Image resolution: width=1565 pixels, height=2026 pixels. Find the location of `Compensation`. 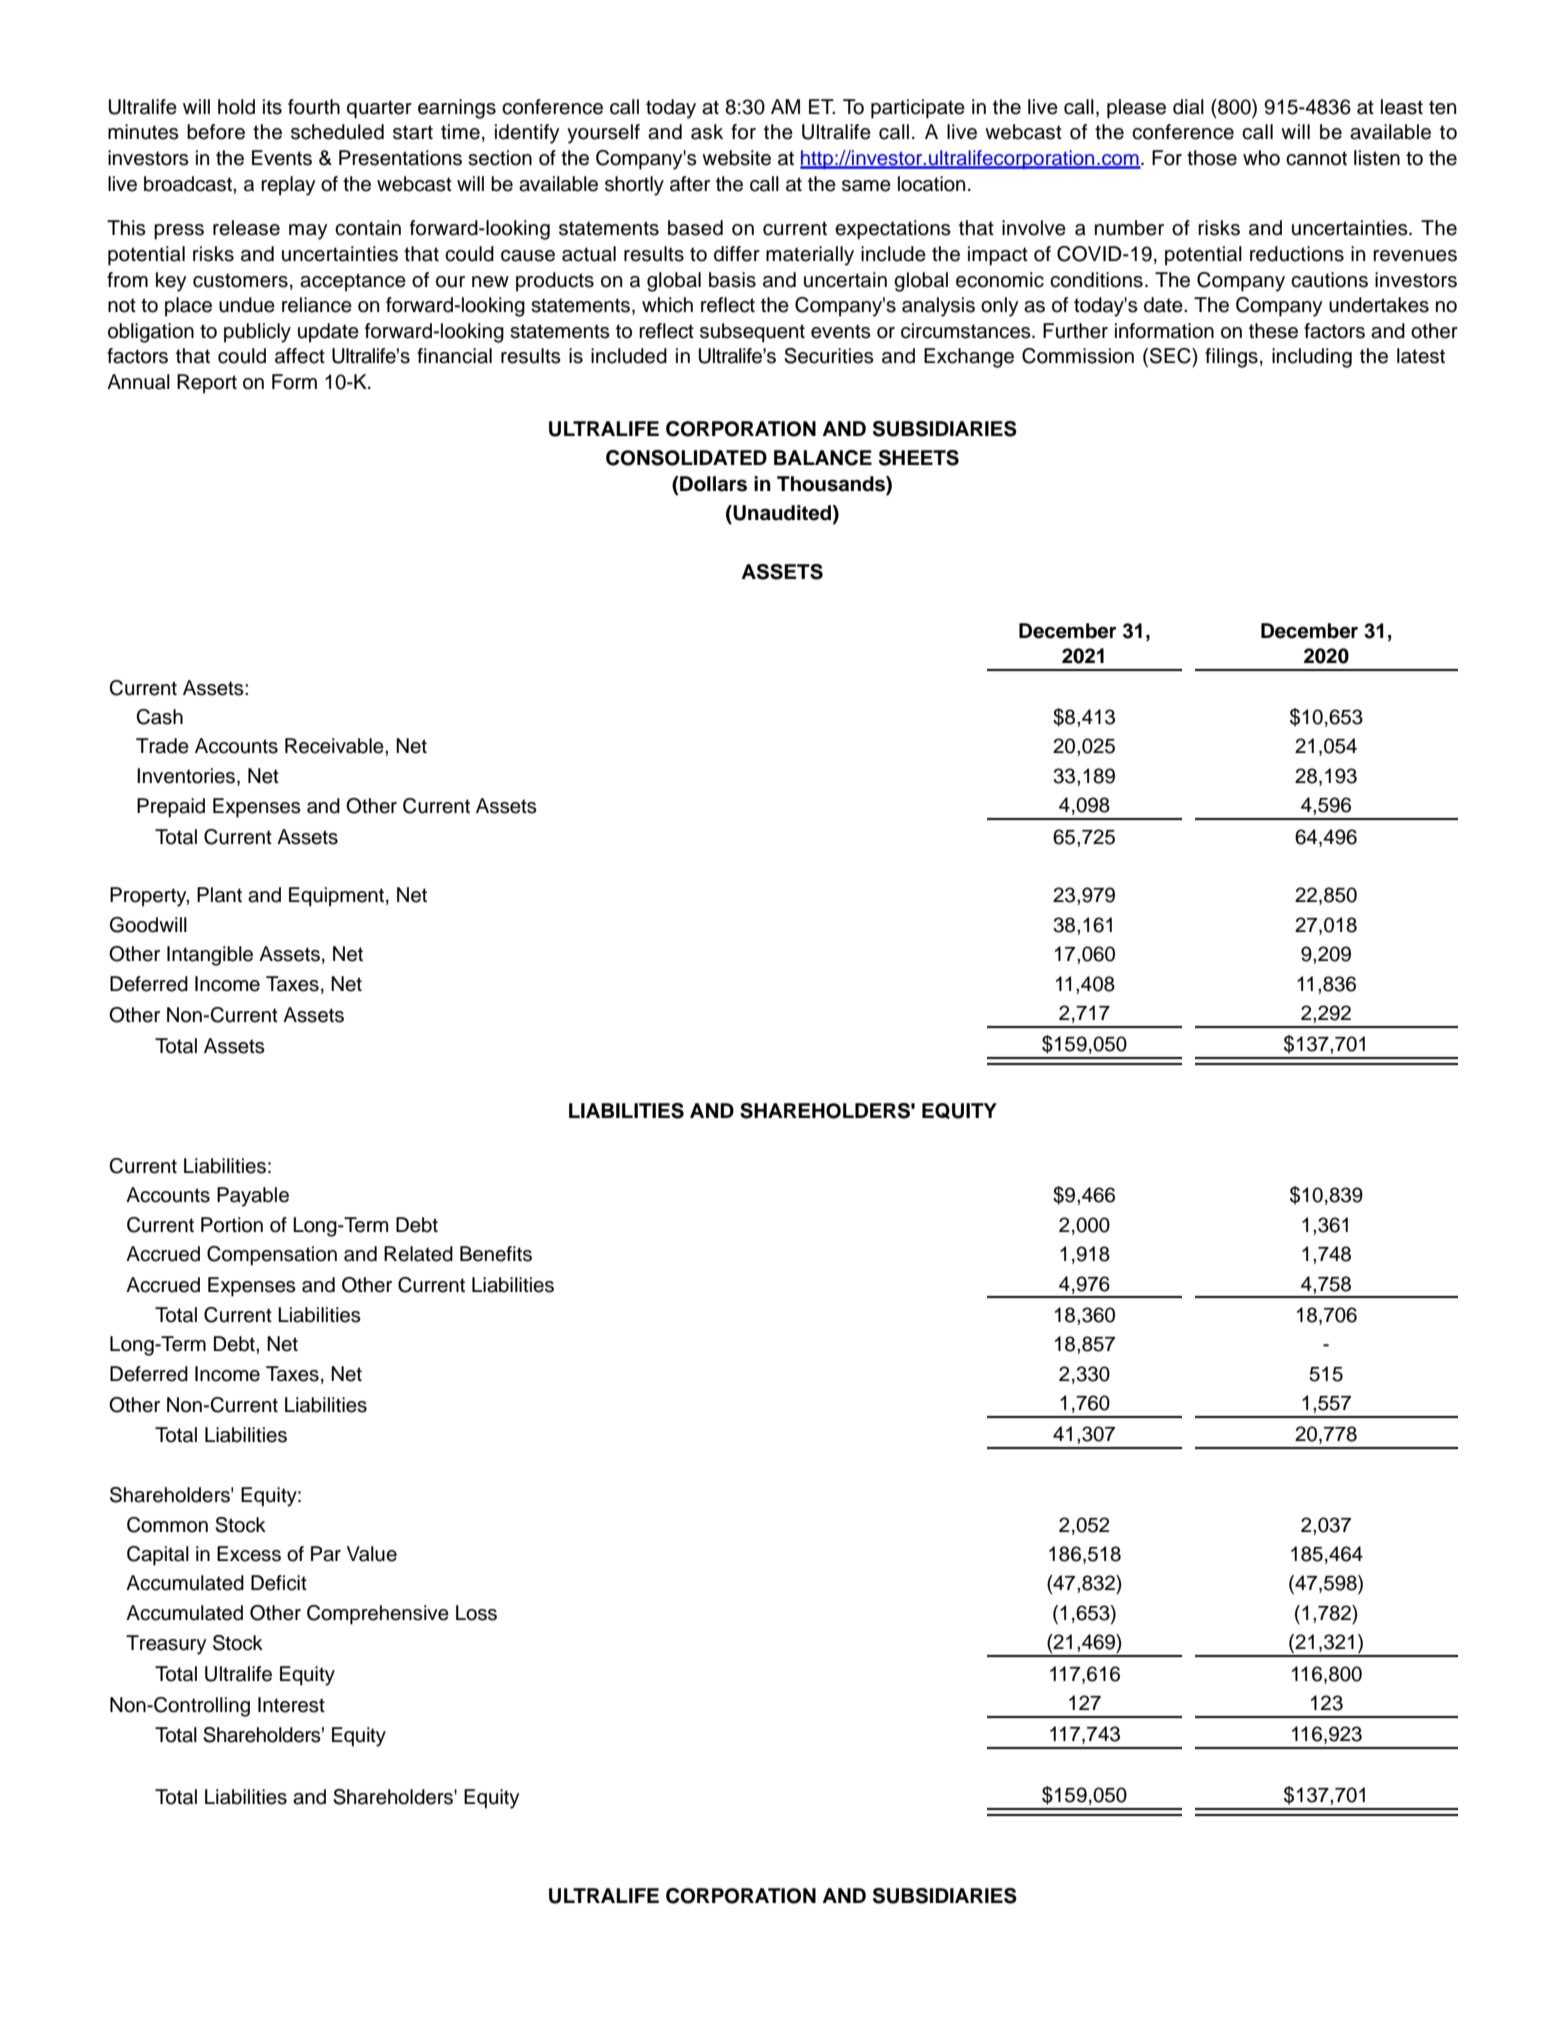

Compensation is located at coordinates (272, 1256).
